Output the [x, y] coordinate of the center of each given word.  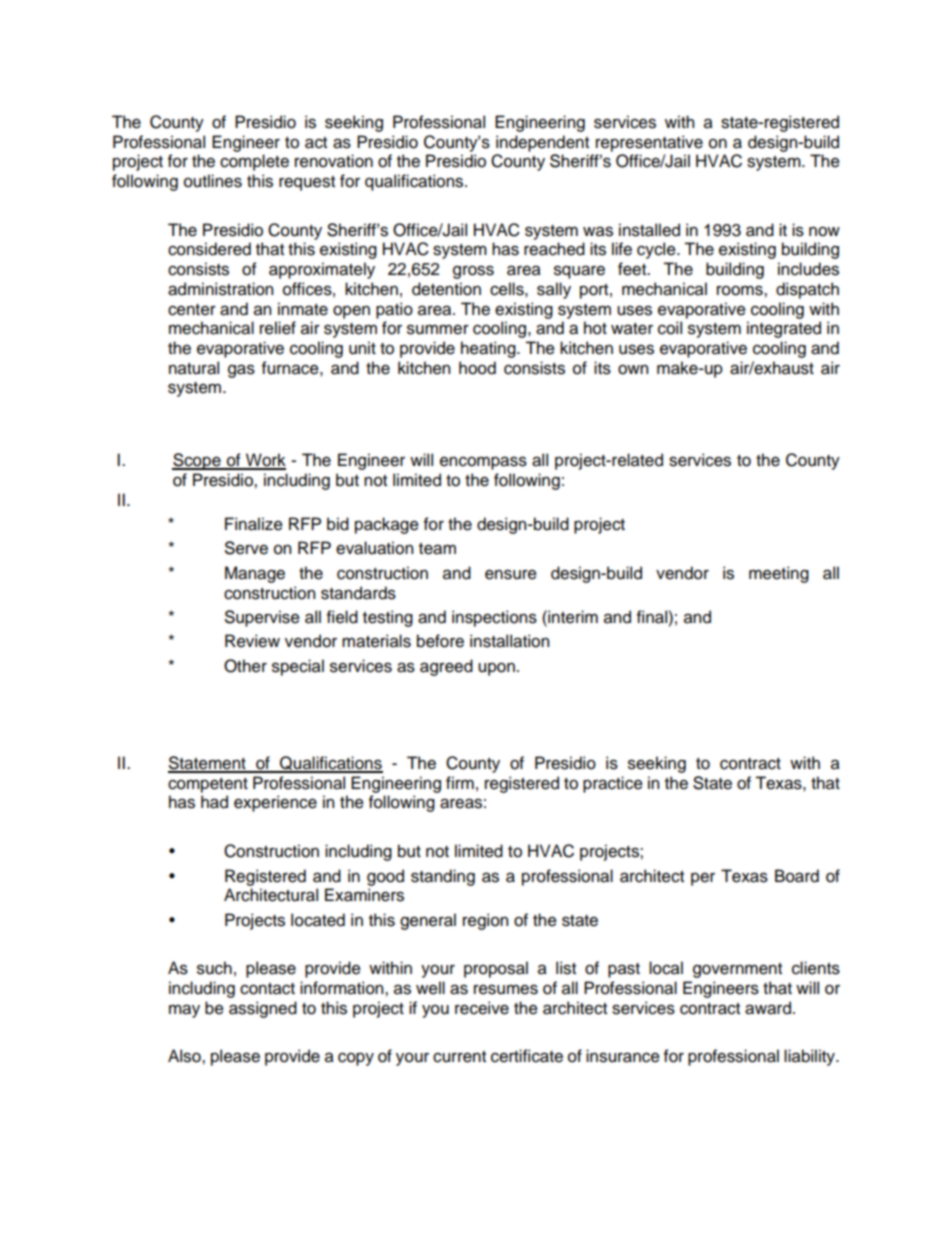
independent [542, 143]
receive [482, 1008]
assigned [263, 1009]
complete [254, 162]
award [768, 1008]
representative [649, 143]
